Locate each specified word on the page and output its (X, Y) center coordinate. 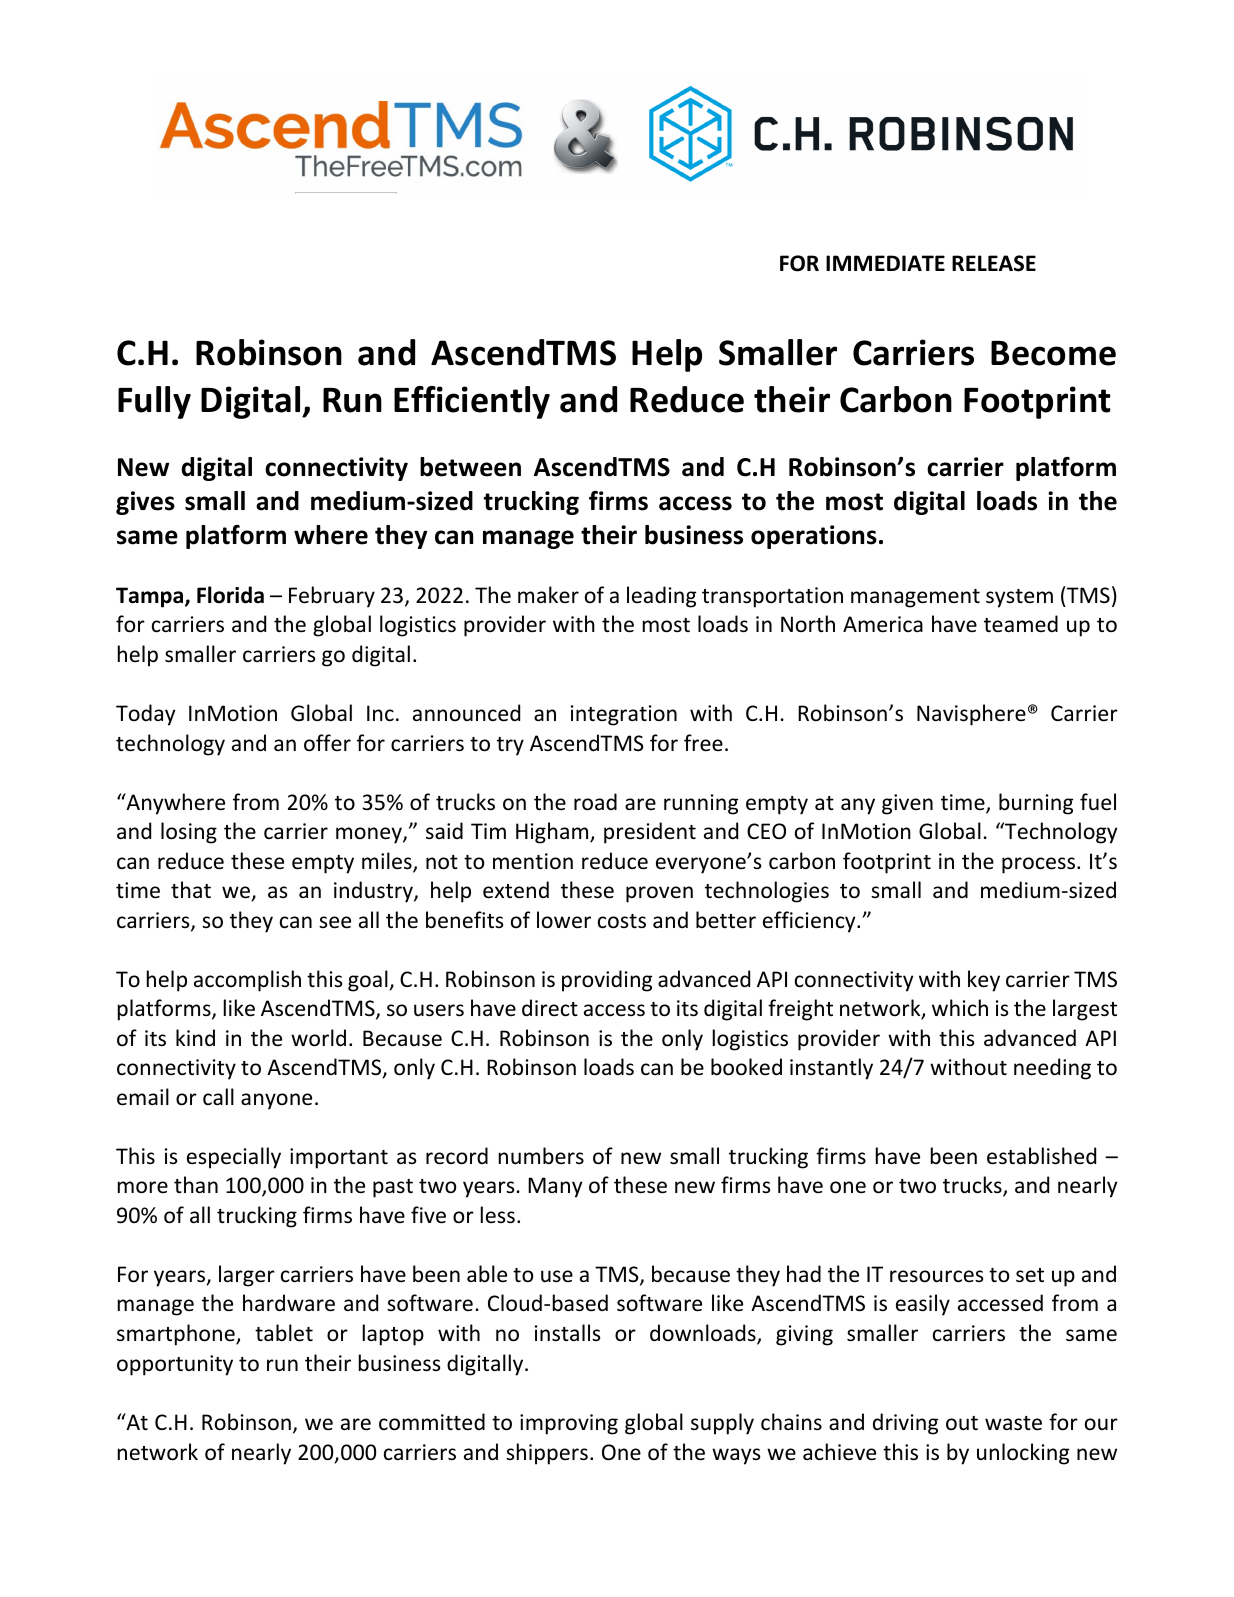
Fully (154, 402)
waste (1013, 1423)
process (1038, 865)
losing (189, 833)
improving (569, 1424)
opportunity (175, 1365)
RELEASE (994, 263)
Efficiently (472, 402)
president (650, 833)
